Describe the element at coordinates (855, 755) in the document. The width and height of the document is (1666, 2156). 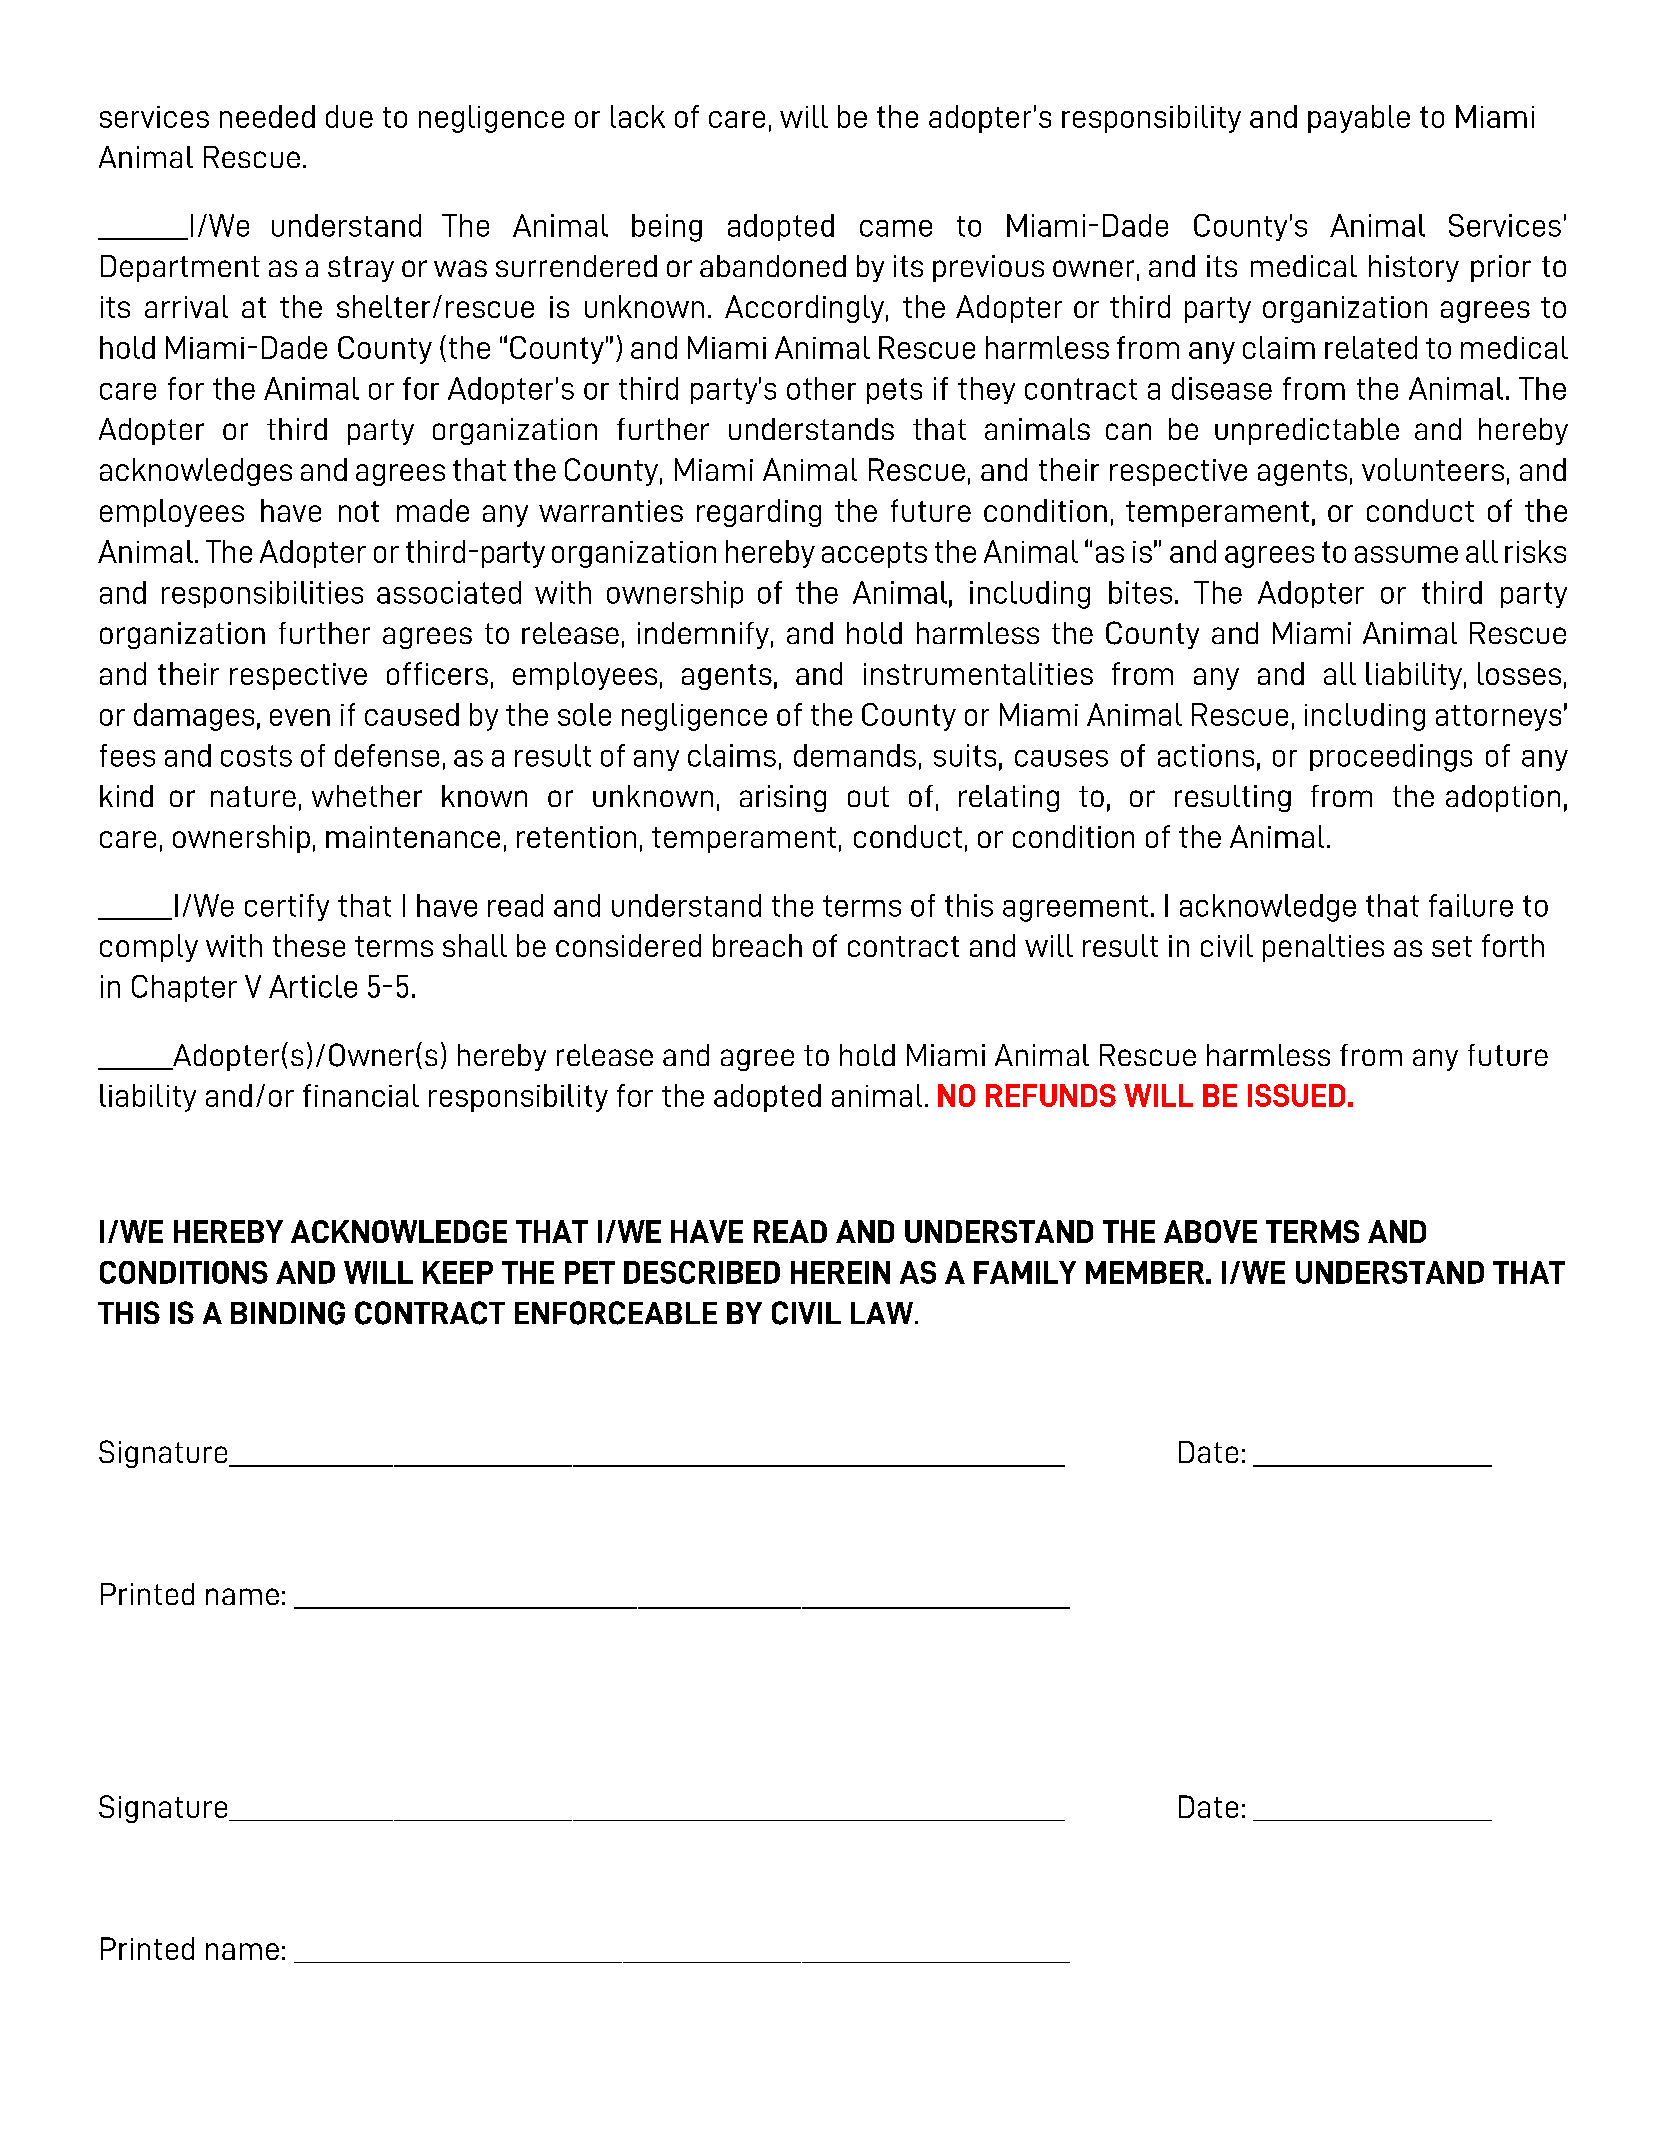
I see `demands` at that location.
